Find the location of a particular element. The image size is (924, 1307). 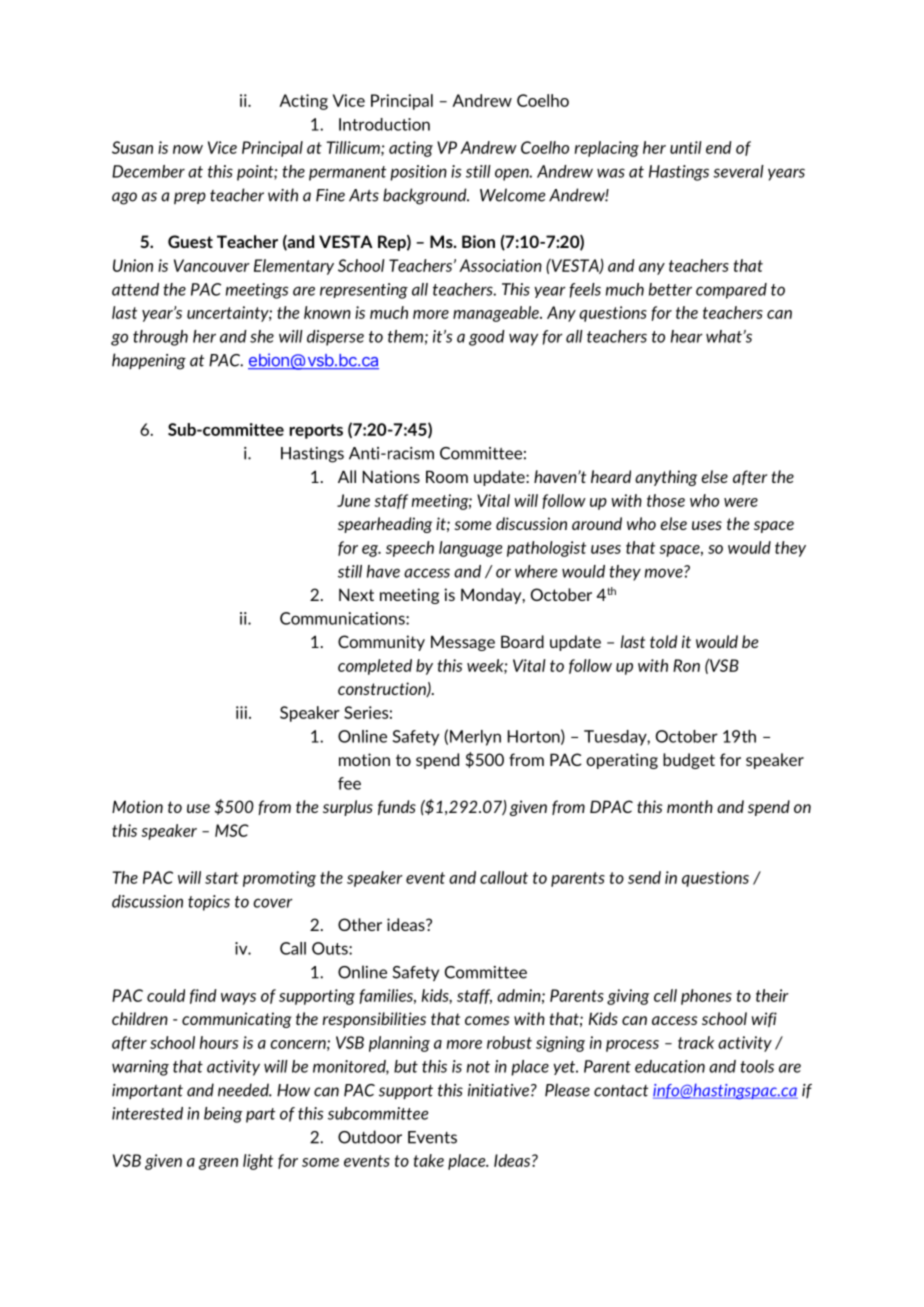

funds is located at coordinates (397, 807).
